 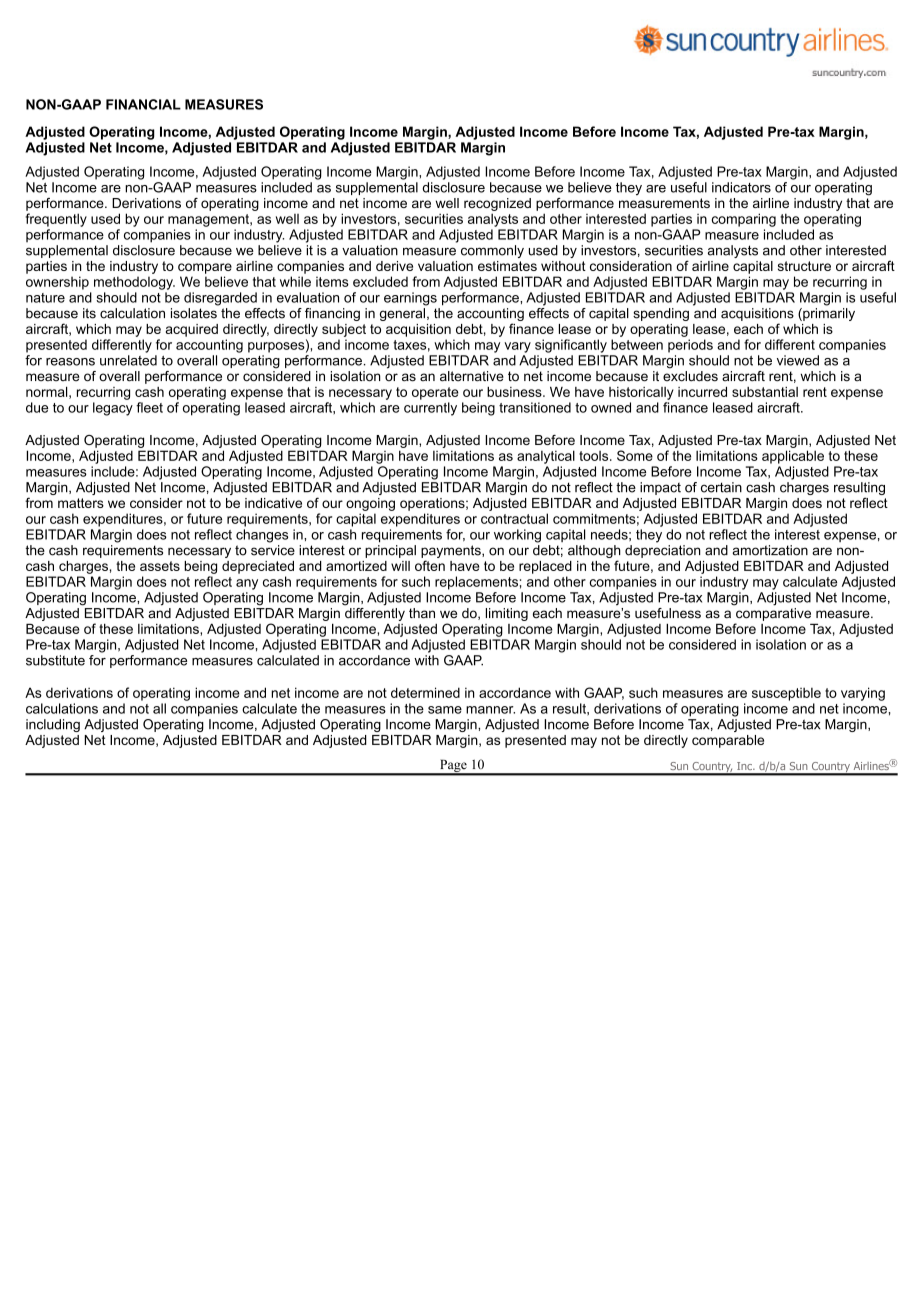 What do you see at coordinates (728, 741) in the screenshot?
I see `comparable` at bounding box center [728, 741].
